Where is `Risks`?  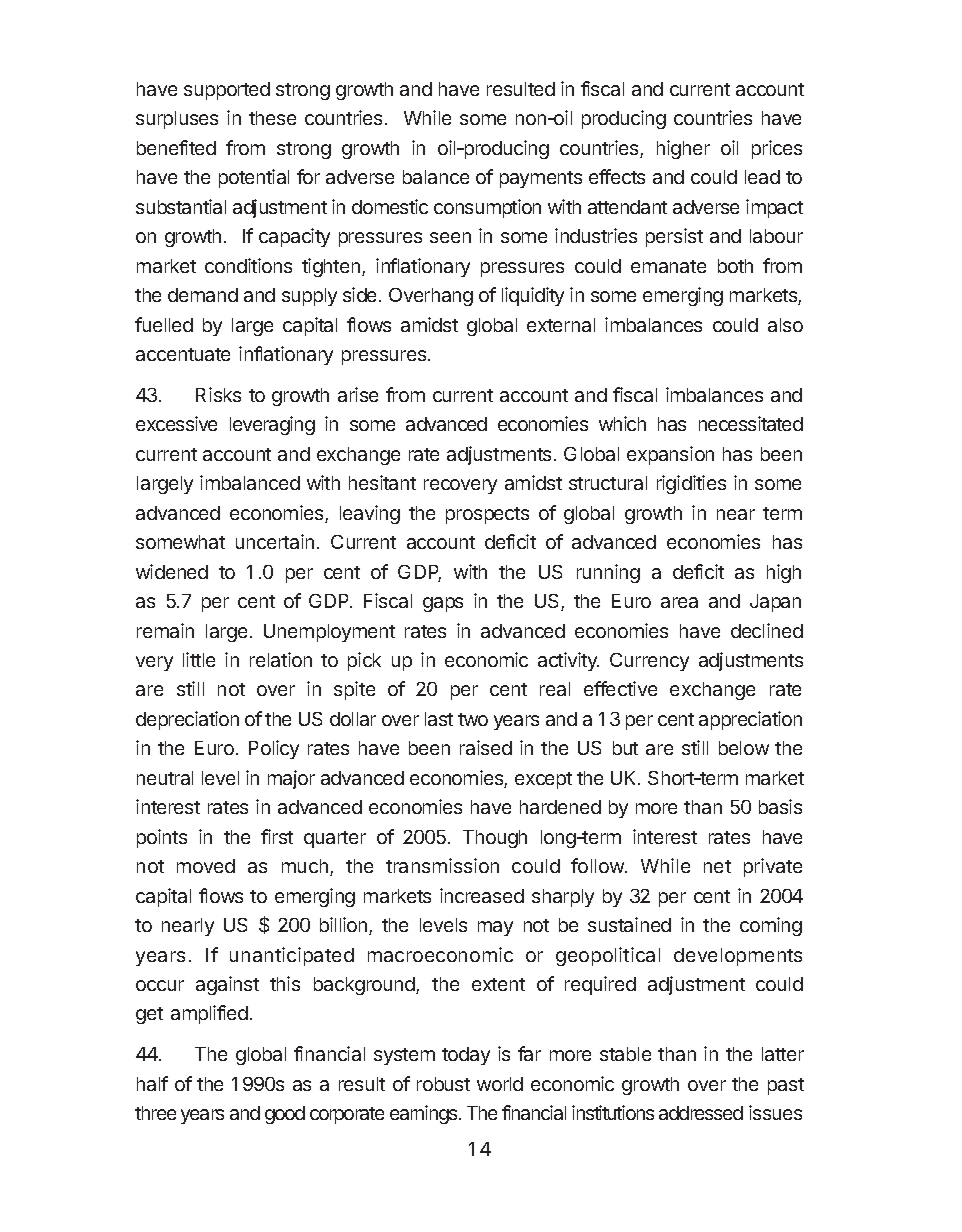 Risks is located at coordinates (218, 394).
